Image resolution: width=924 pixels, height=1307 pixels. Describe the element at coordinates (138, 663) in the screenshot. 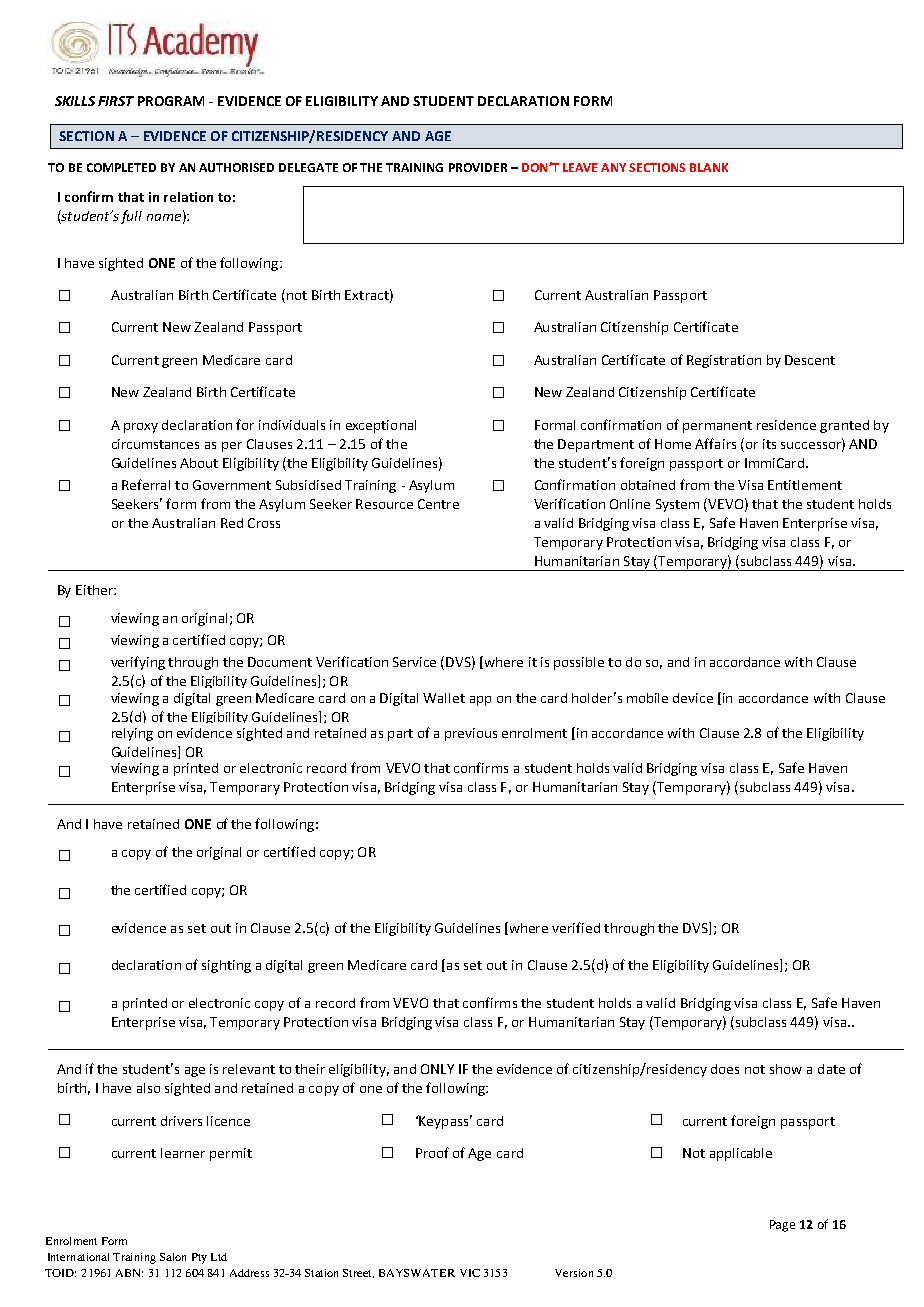

I see `verifying` at that location.
